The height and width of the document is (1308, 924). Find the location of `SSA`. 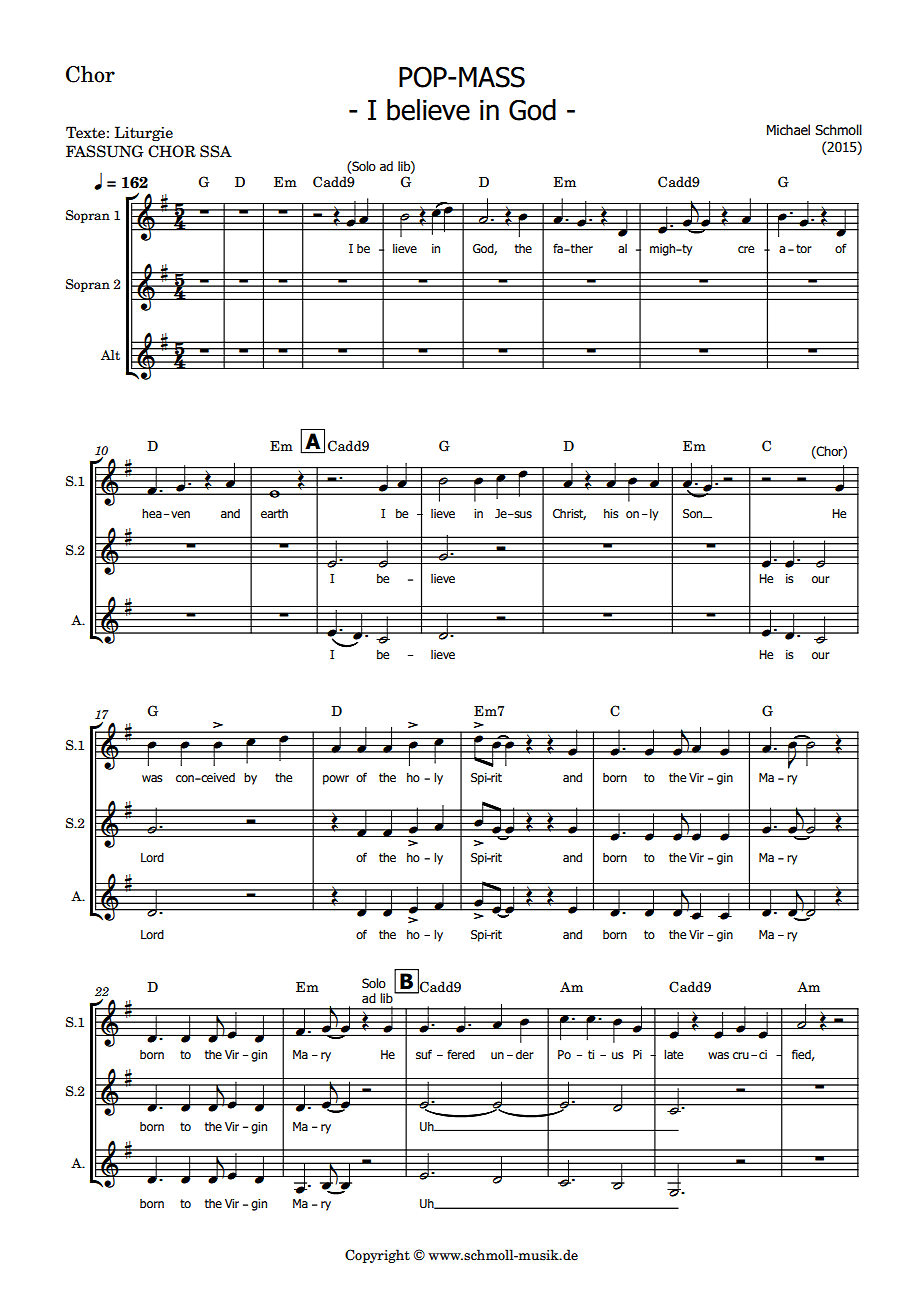

SSA is located at coordinates (216, 151).
